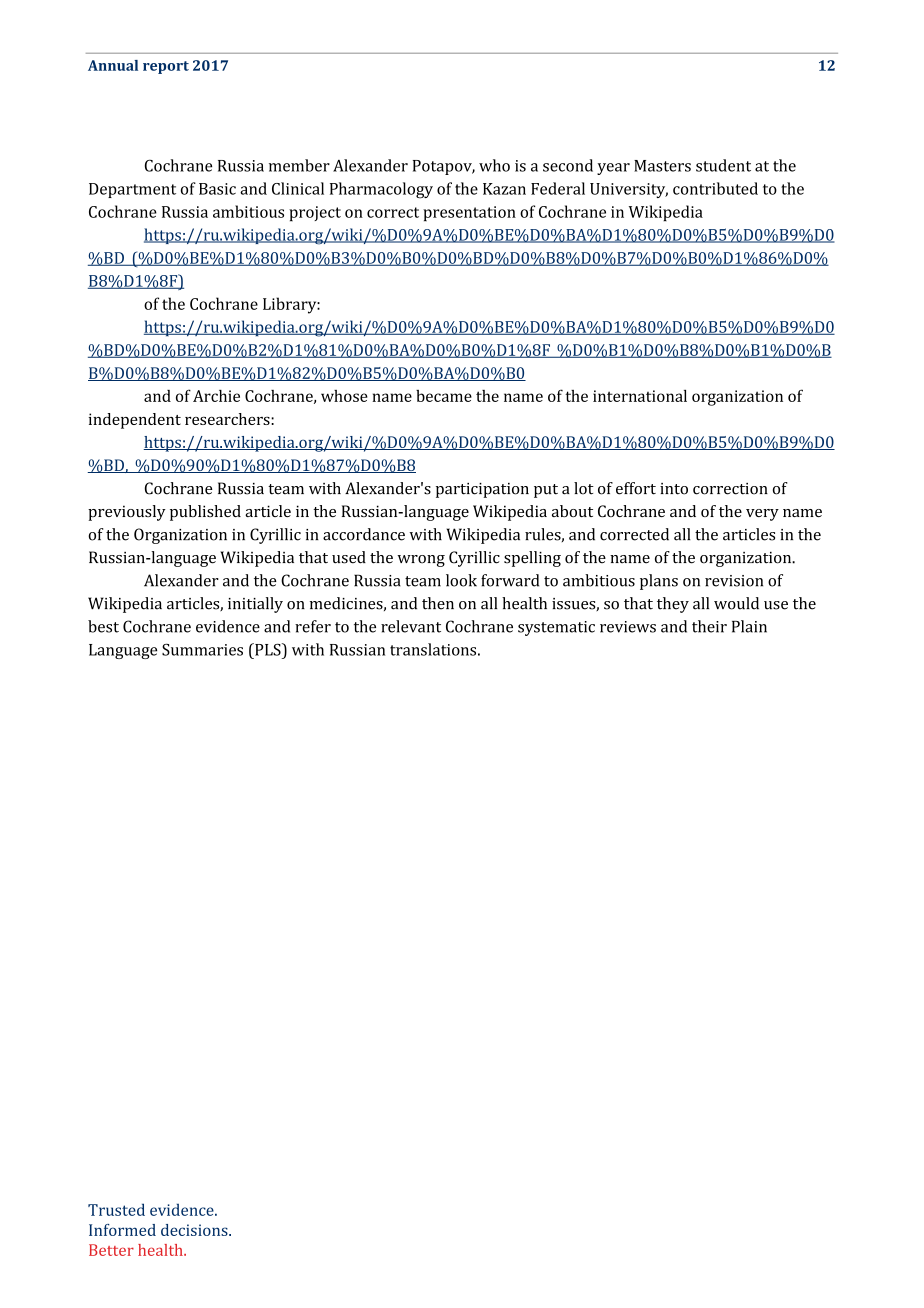 Image resolution: width=924 pixels, height=1308 pixels. What do you see at coordinates (709, 626) in the document?
I see `their` at bounding box center [709, 626].
